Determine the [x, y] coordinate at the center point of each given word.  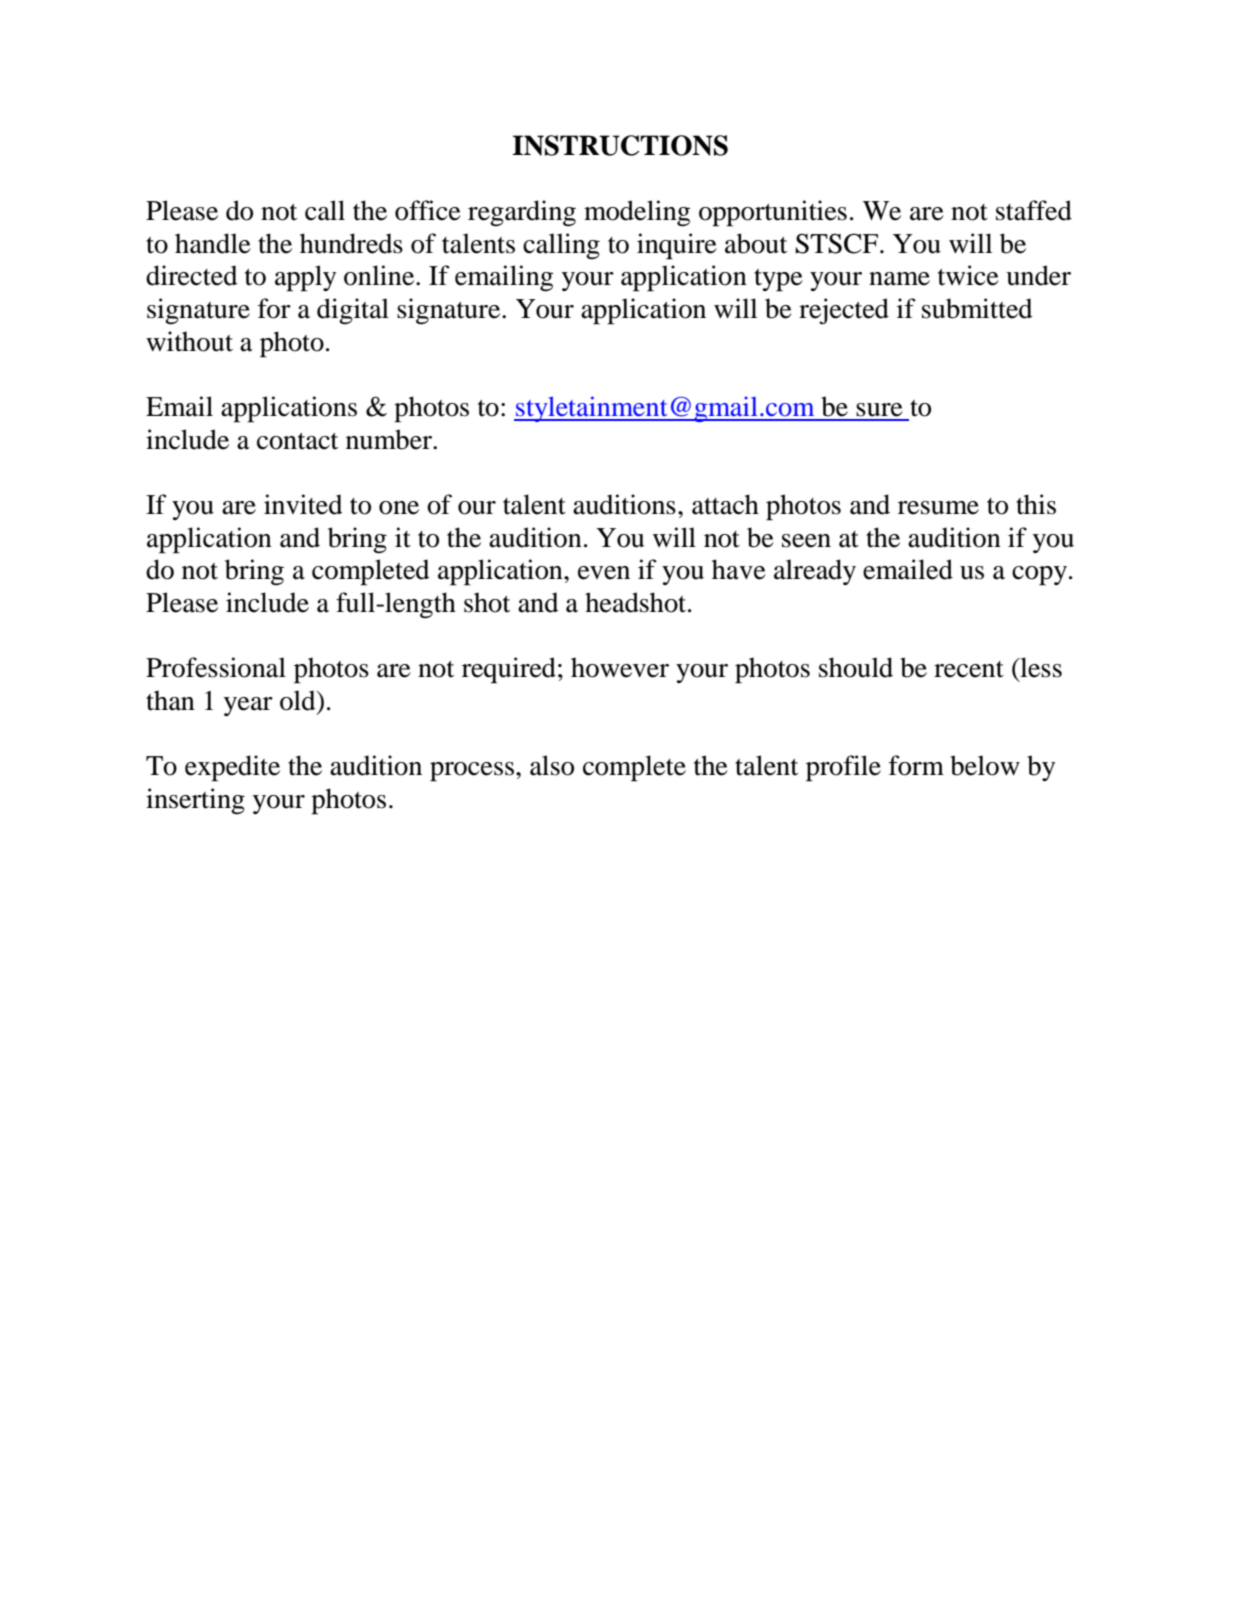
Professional [216, 667]
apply [305, 278]
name [899, 279]
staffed [1034, 210]
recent [969, 669]
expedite [232, 768]
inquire [677, 246]
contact [297, 441]
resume [938, 508]
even [604, 573]
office [428, 210]
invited [303, 504]
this [1036, 504]
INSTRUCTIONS [620, 145]
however [620, 667]
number [390, 439]
